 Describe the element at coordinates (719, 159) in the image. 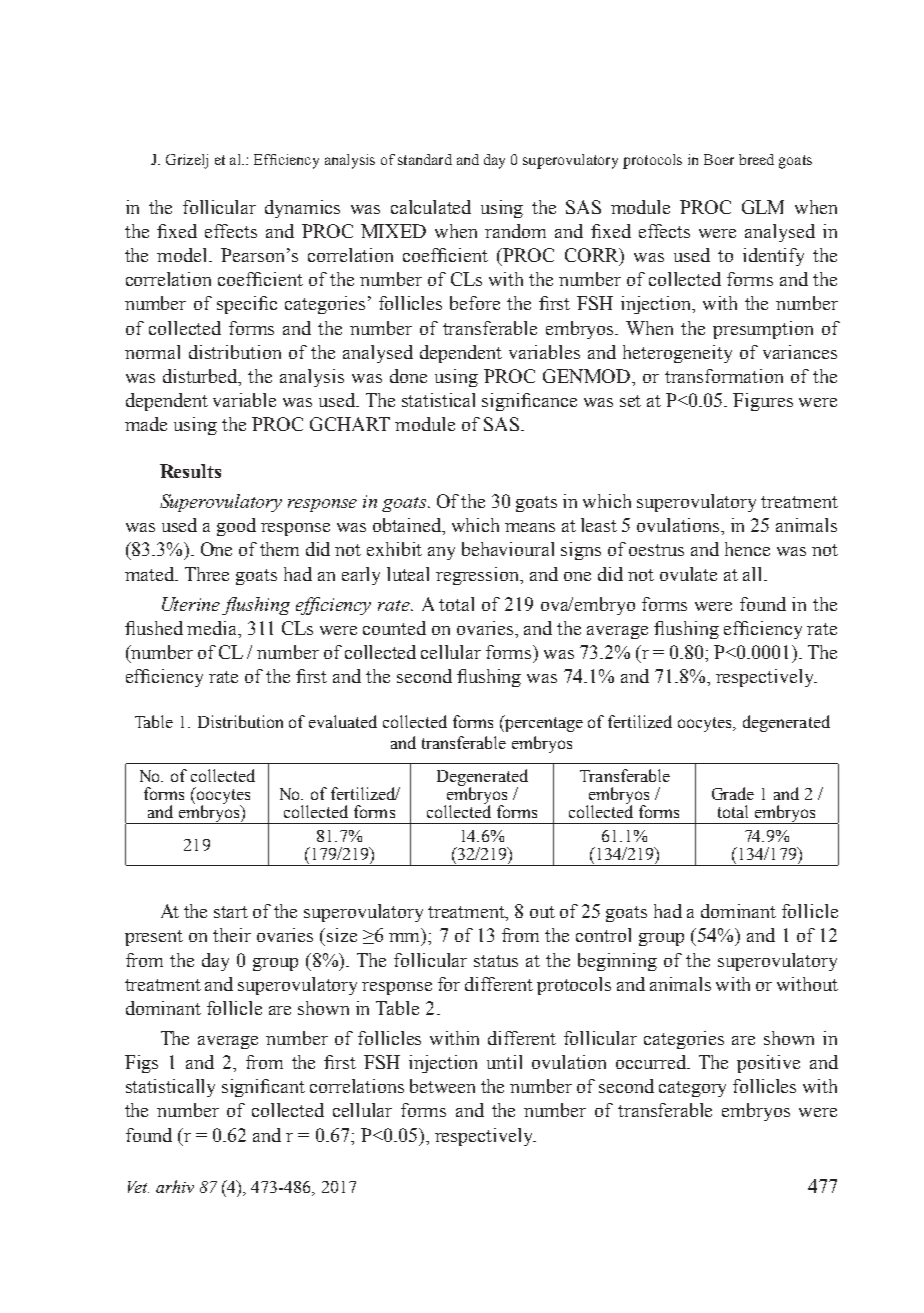

I see `Boer` at that location.
